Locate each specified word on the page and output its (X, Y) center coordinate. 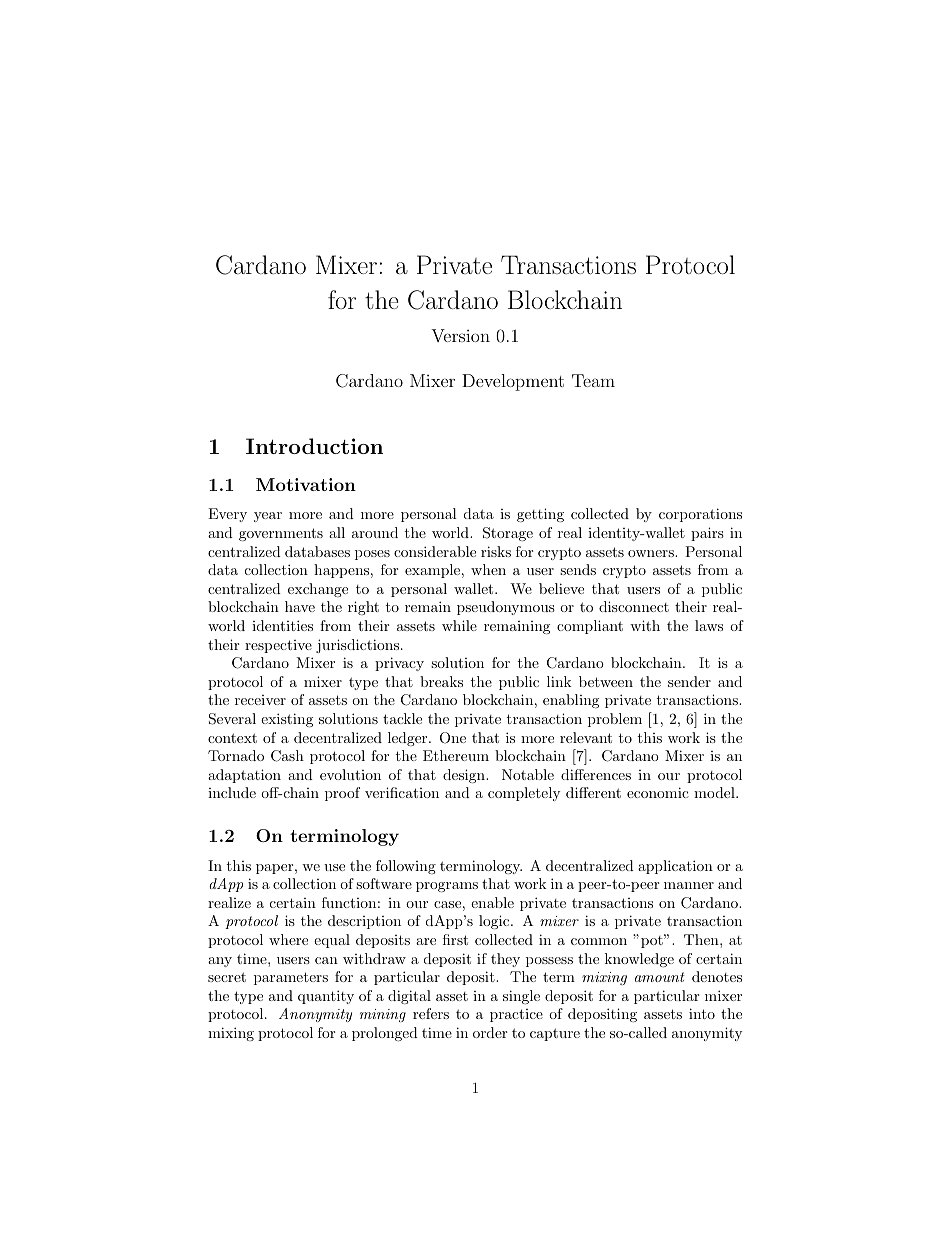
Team (593, 380)
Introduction (314, 446)
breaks (441, 681)
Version (460, 335)
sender (689, 681)
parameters (291, 978)
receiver (260, 700)
